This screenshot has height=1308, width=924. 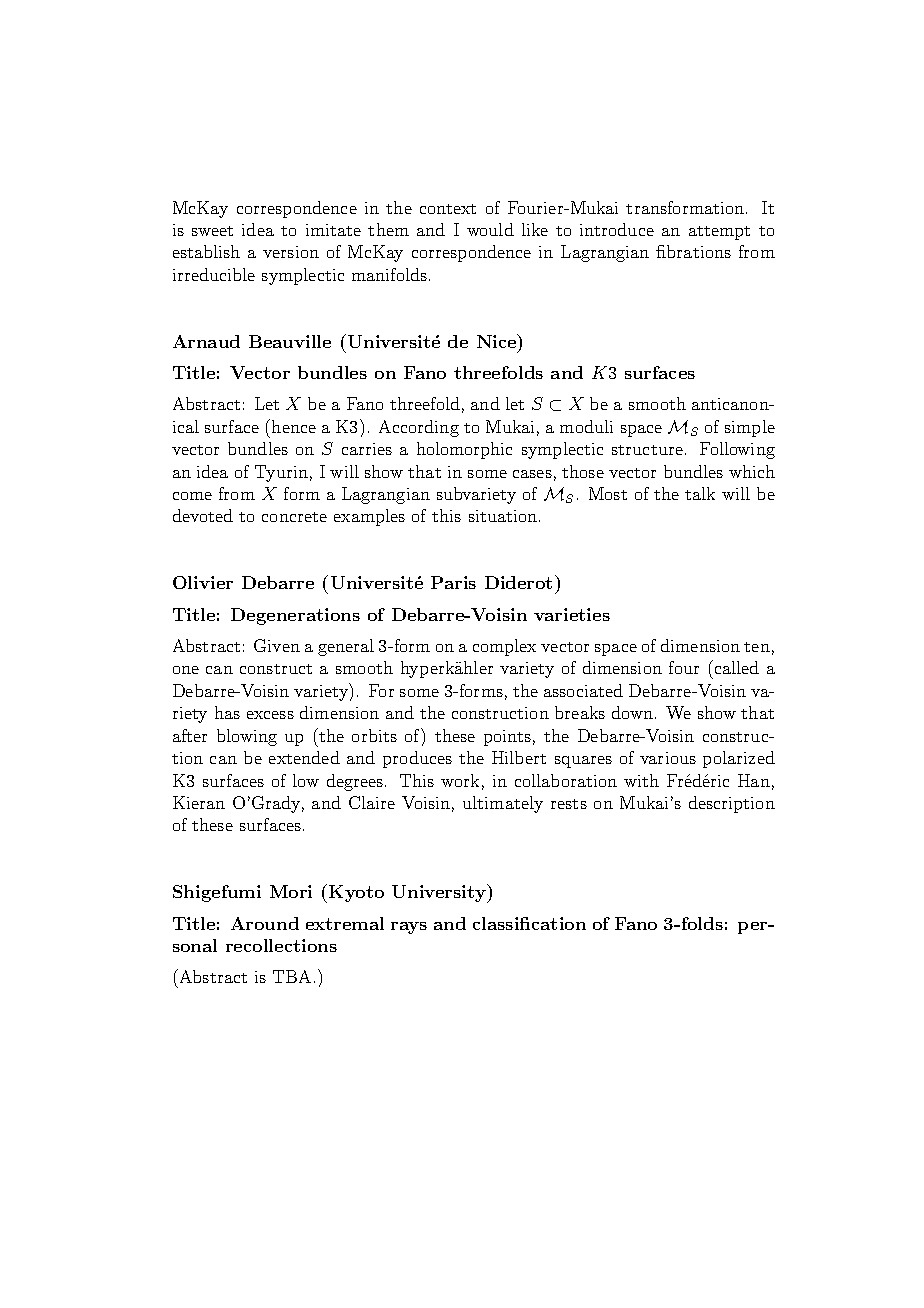 I want to click on Around, so click(x=265, y=923).
